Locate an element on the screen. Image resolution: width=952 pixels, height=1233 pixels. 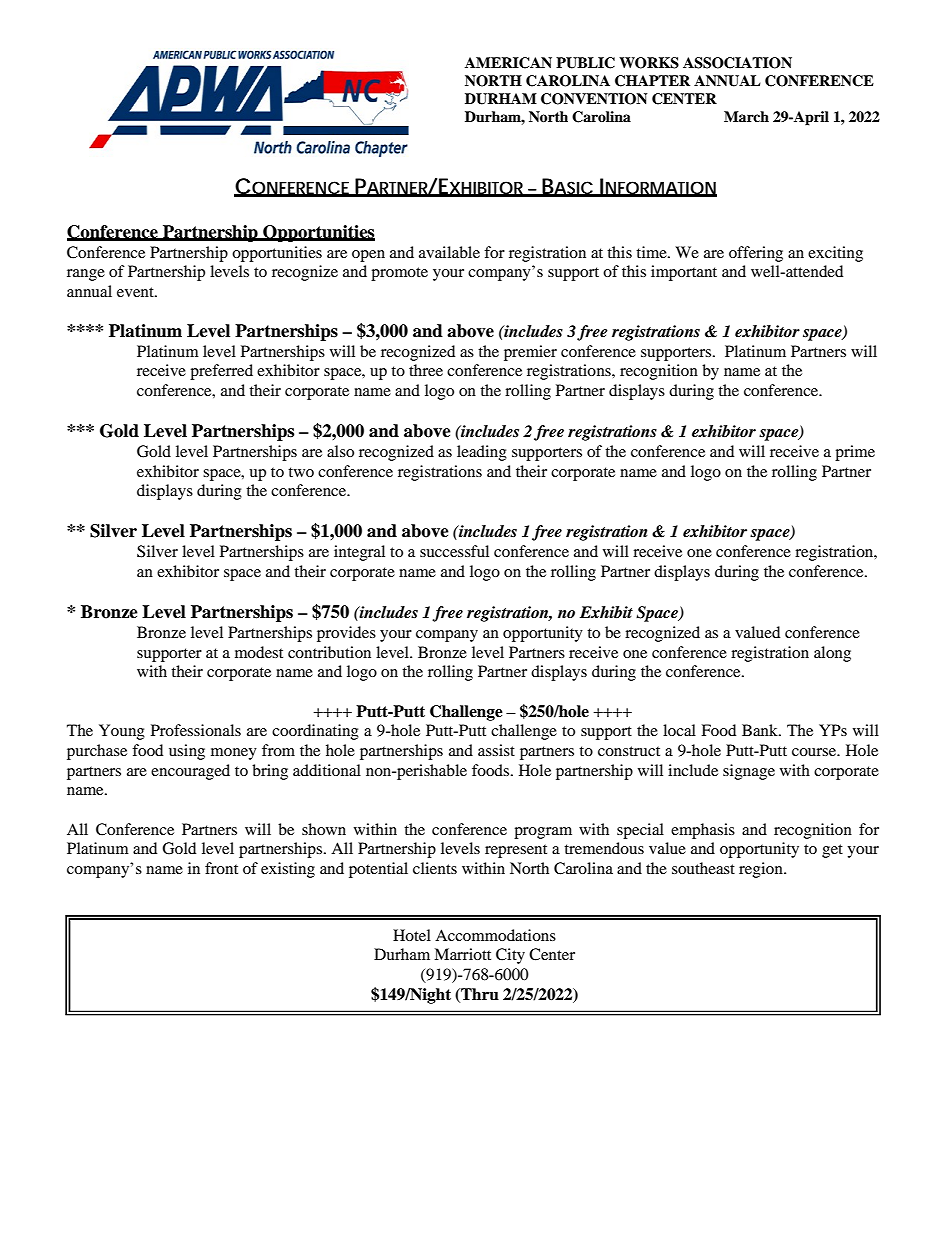
two is located at coordinates (301, 472).
